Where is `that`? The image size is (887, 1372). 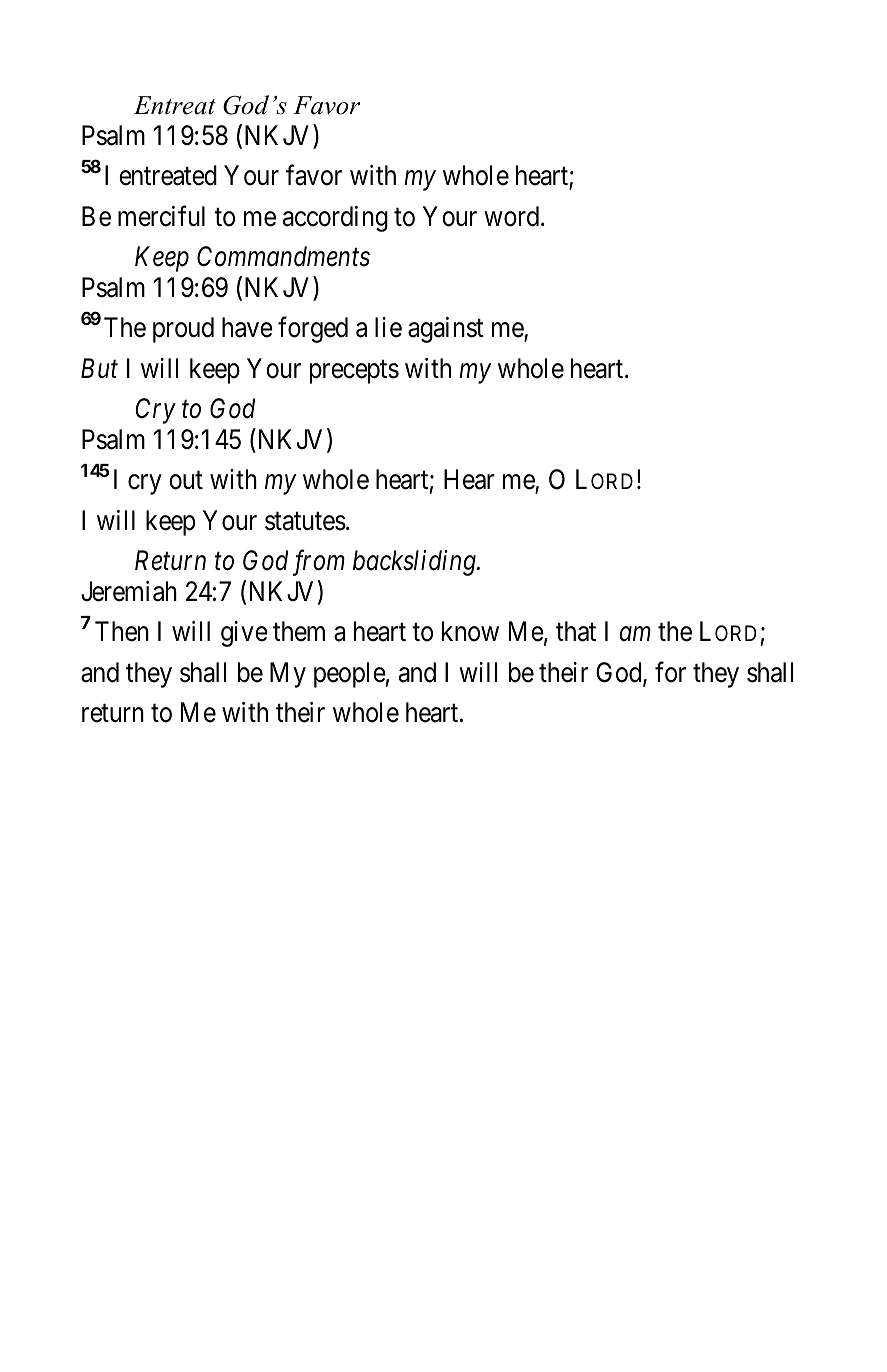 that is located at coordinates (576, 631).
